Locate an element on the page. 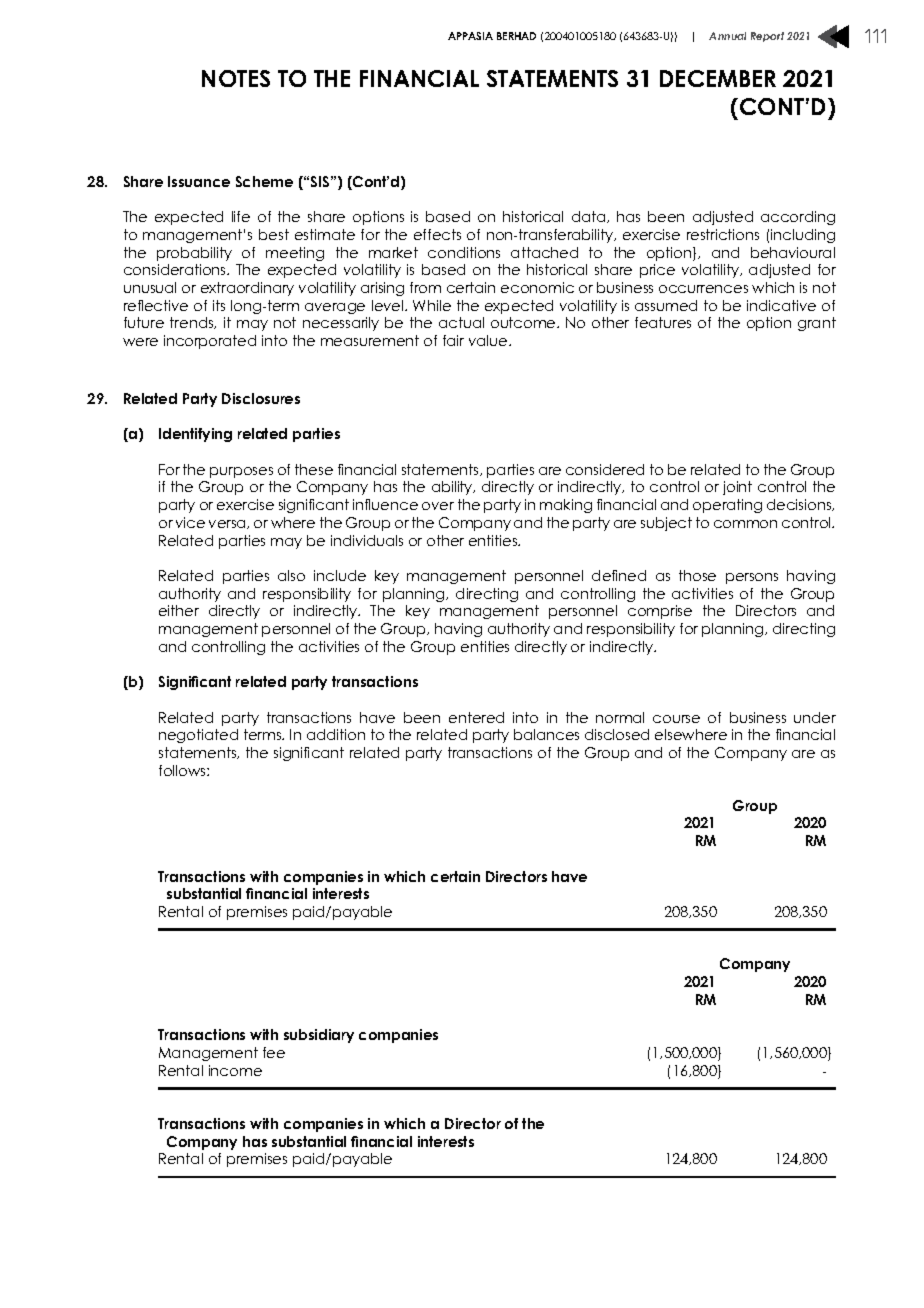 This page has width=924, height=1308. occurrences is located at coordinates (703, 289).
